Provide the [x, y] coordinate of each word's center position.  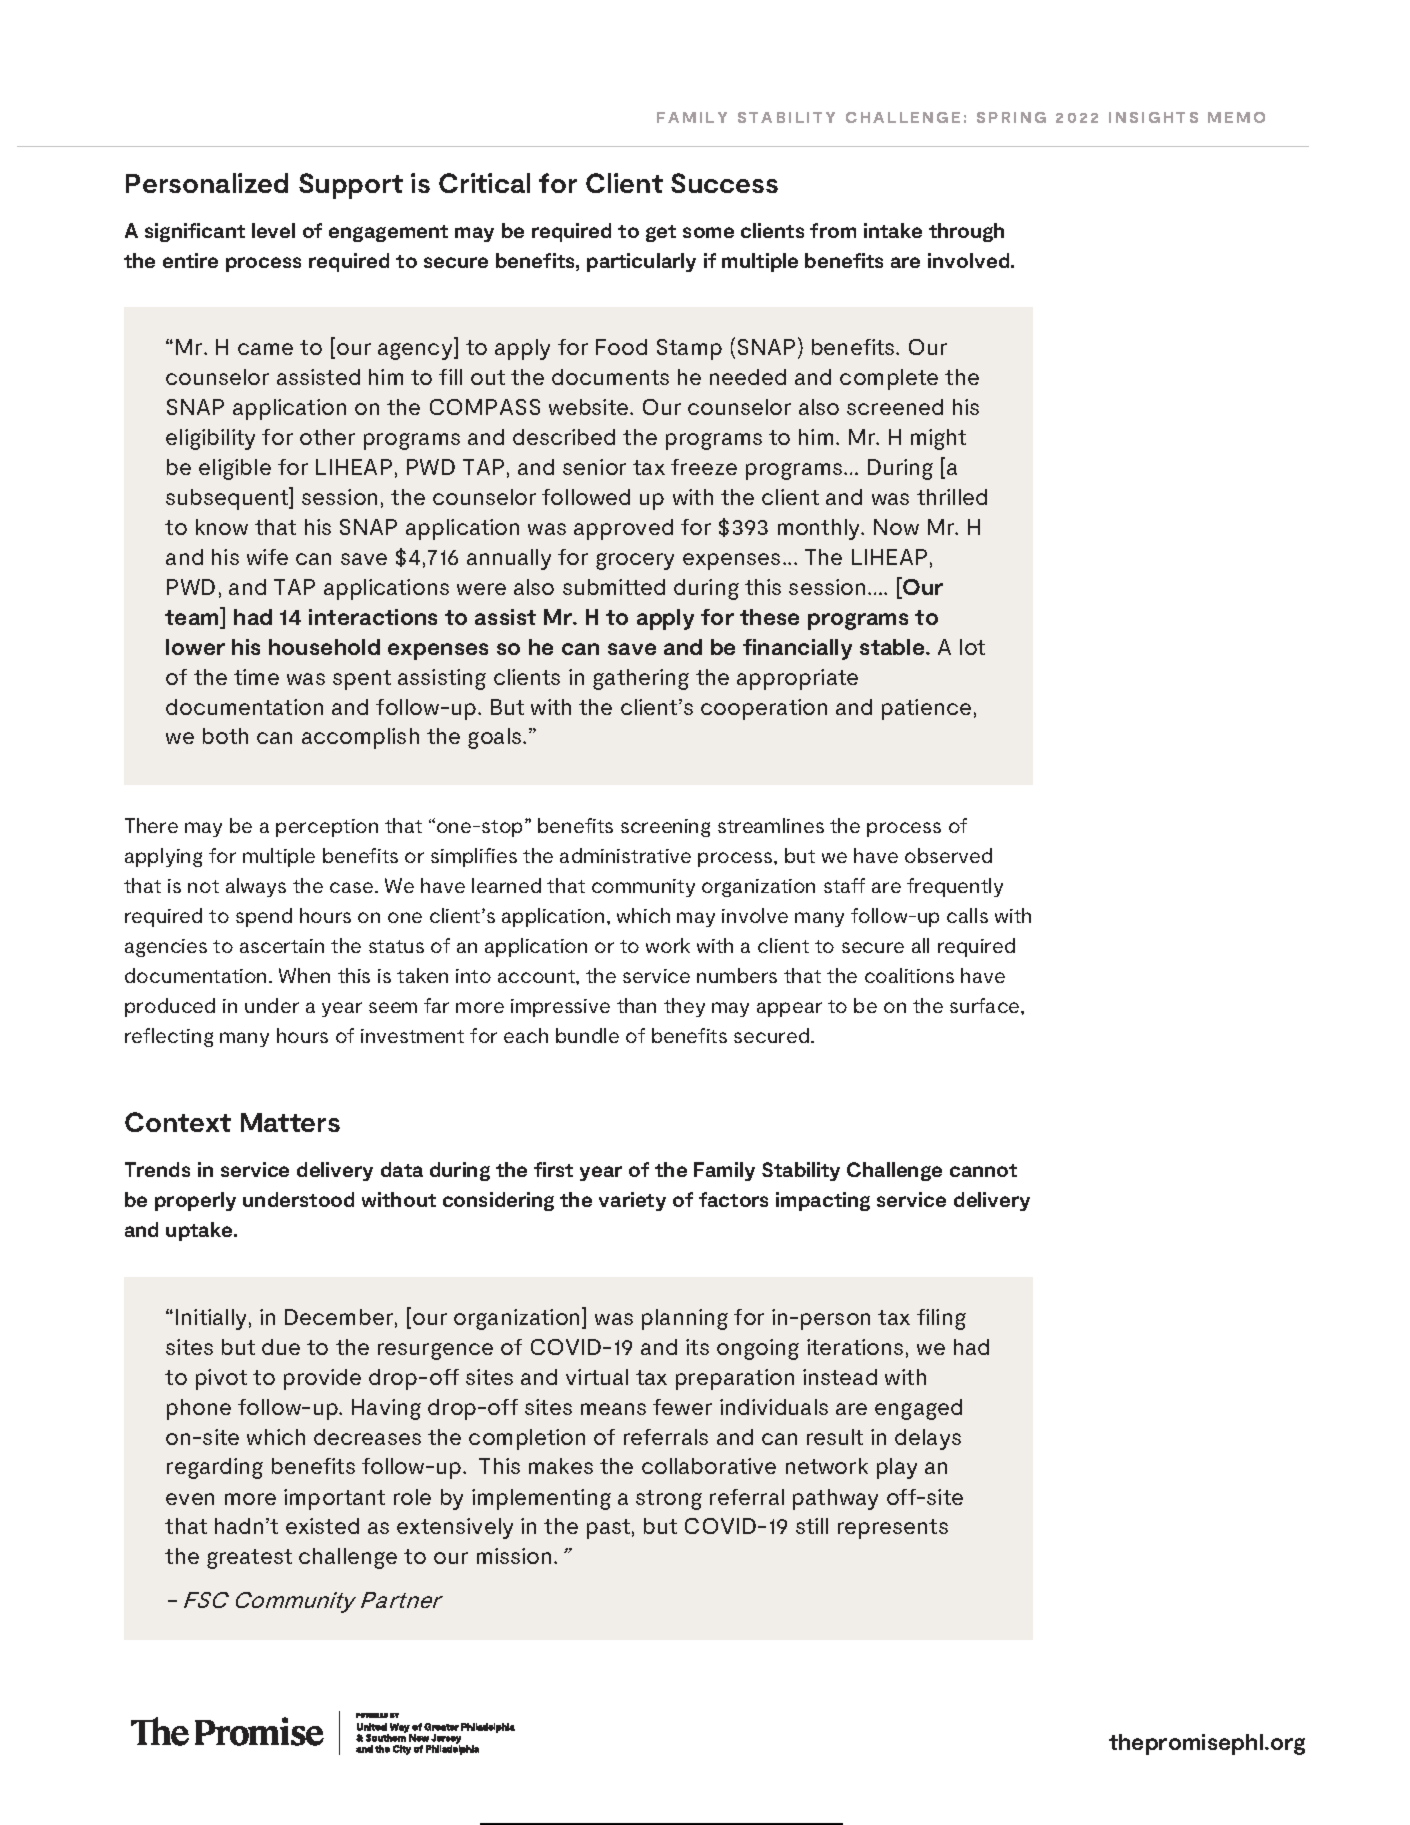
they [684, 1007]
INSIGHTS [1153, 117]
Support [351, 186]
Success [724, 183]
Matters [290, 1122]
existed [322, 1526]
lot [972, 647]
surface [986, 1005]
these [769, 617]
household [324, 647]
